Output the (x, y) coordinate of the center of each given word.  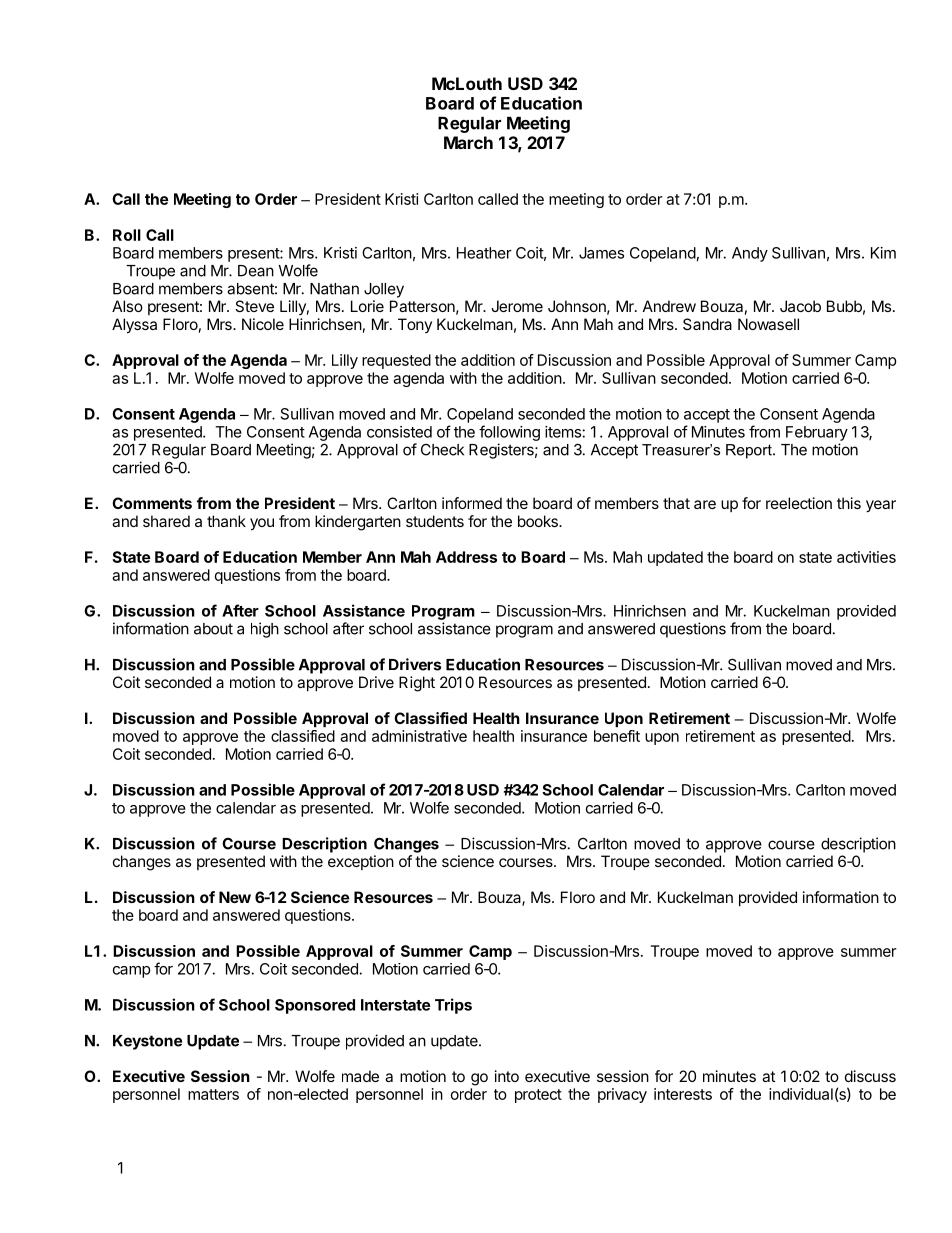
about (213, 629)
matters (213, 1094)
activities (866, 557)
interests (683, 1094)
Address (466, 557)
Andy (750, 254)
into (507, 1076)
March (468, 142)
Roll (127, 235)
